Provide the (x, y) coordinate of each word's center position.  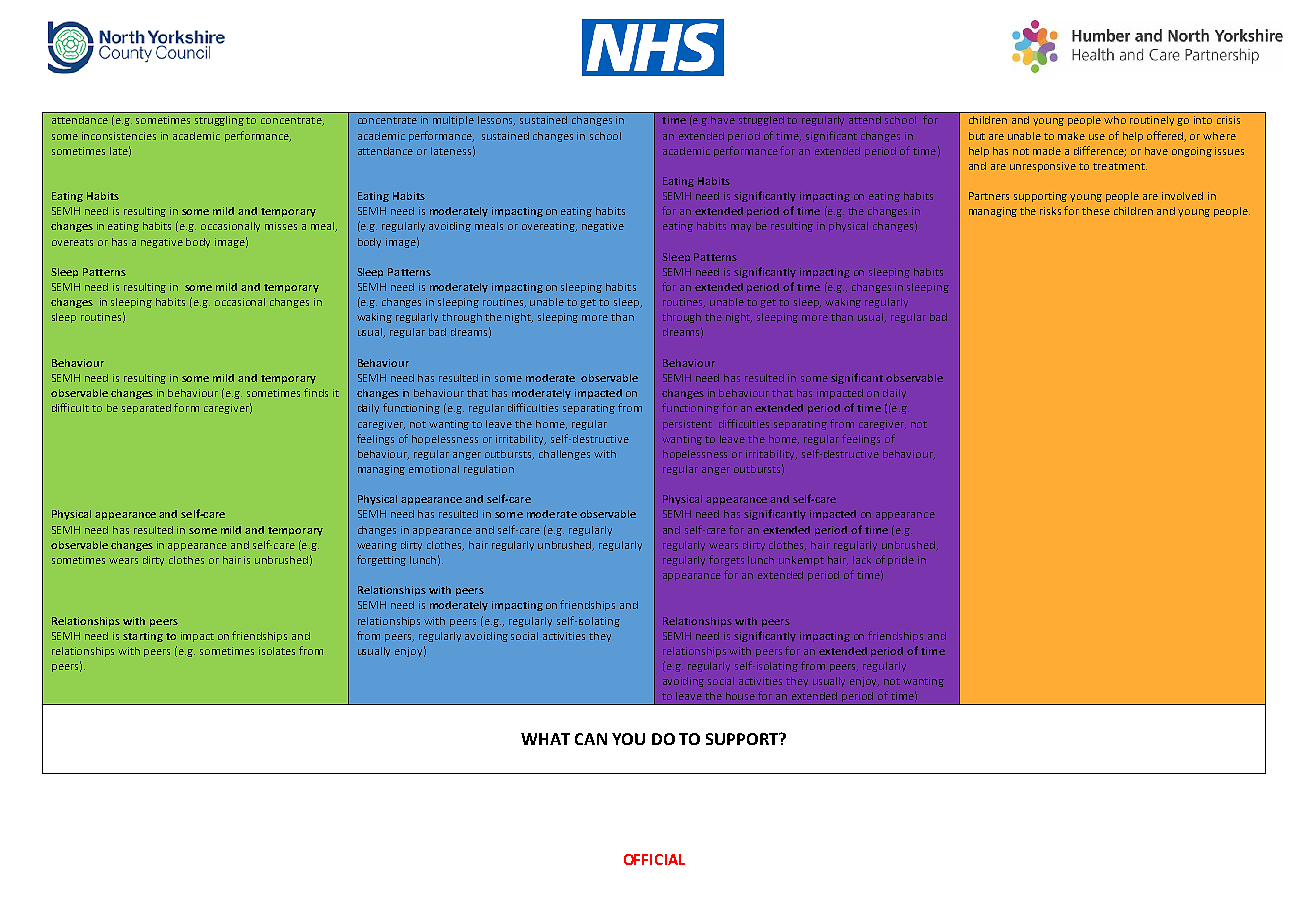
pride (901, 561)
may (741, 228)
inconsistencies (119, 136)
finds (316, 392)
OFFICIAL (654, 859)
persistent (687, 425)
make (1071, 136)
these (1096, 211)
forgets (726, 560)
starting (143, 637)
